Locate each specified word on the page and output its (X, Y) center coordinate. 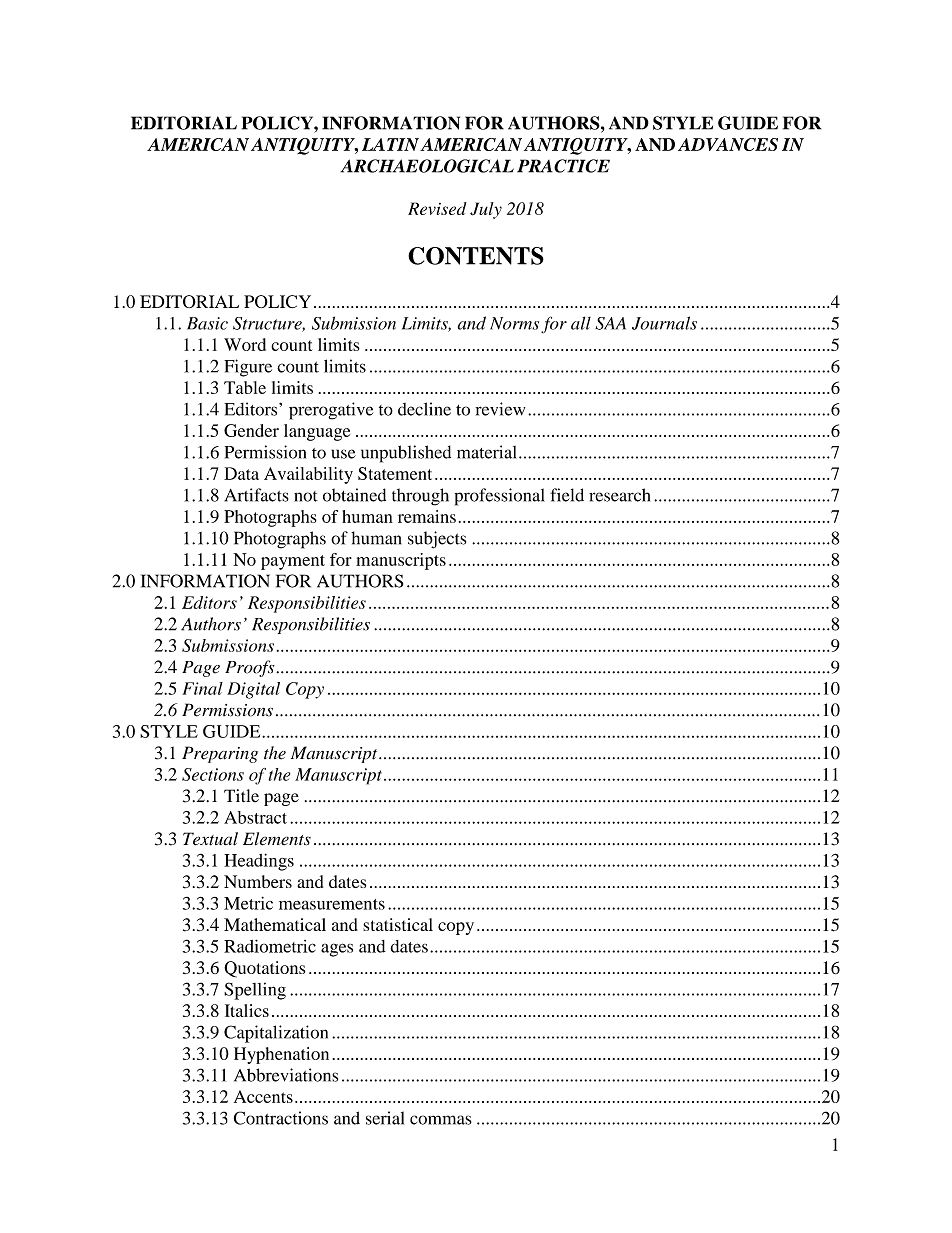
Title (241, 795)
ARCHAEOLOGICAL (427, 166)
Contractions (281, 1118)
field (567, 495)
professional (500, 497)
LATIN (390, 144)
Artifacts (256, 495)
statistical (398, 924)
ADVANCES (728, 144)
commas (441, 1120)
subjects (437, 540)
